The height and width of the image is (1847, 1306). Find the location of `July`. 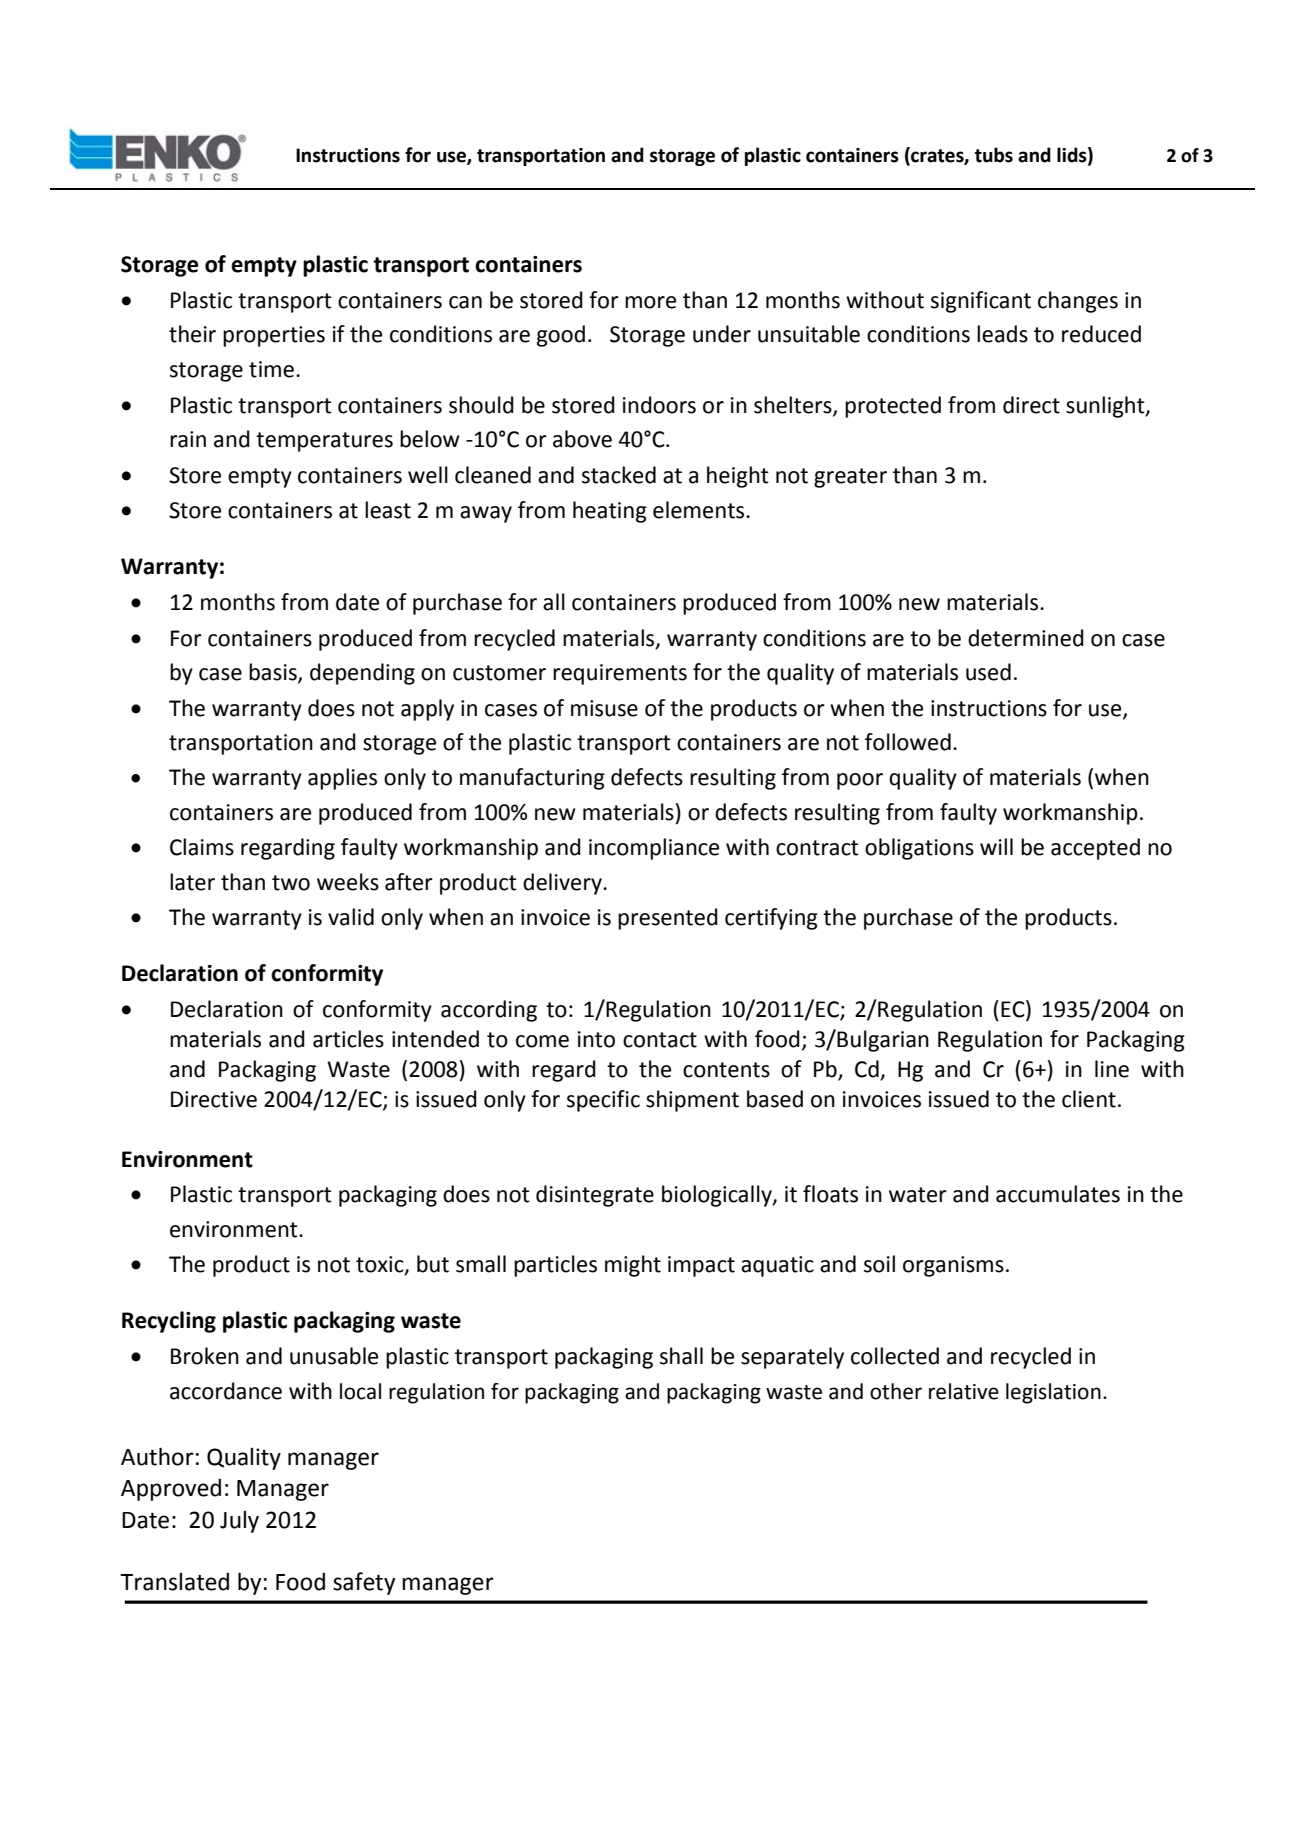

July is located at coordinates (239, 1522).
